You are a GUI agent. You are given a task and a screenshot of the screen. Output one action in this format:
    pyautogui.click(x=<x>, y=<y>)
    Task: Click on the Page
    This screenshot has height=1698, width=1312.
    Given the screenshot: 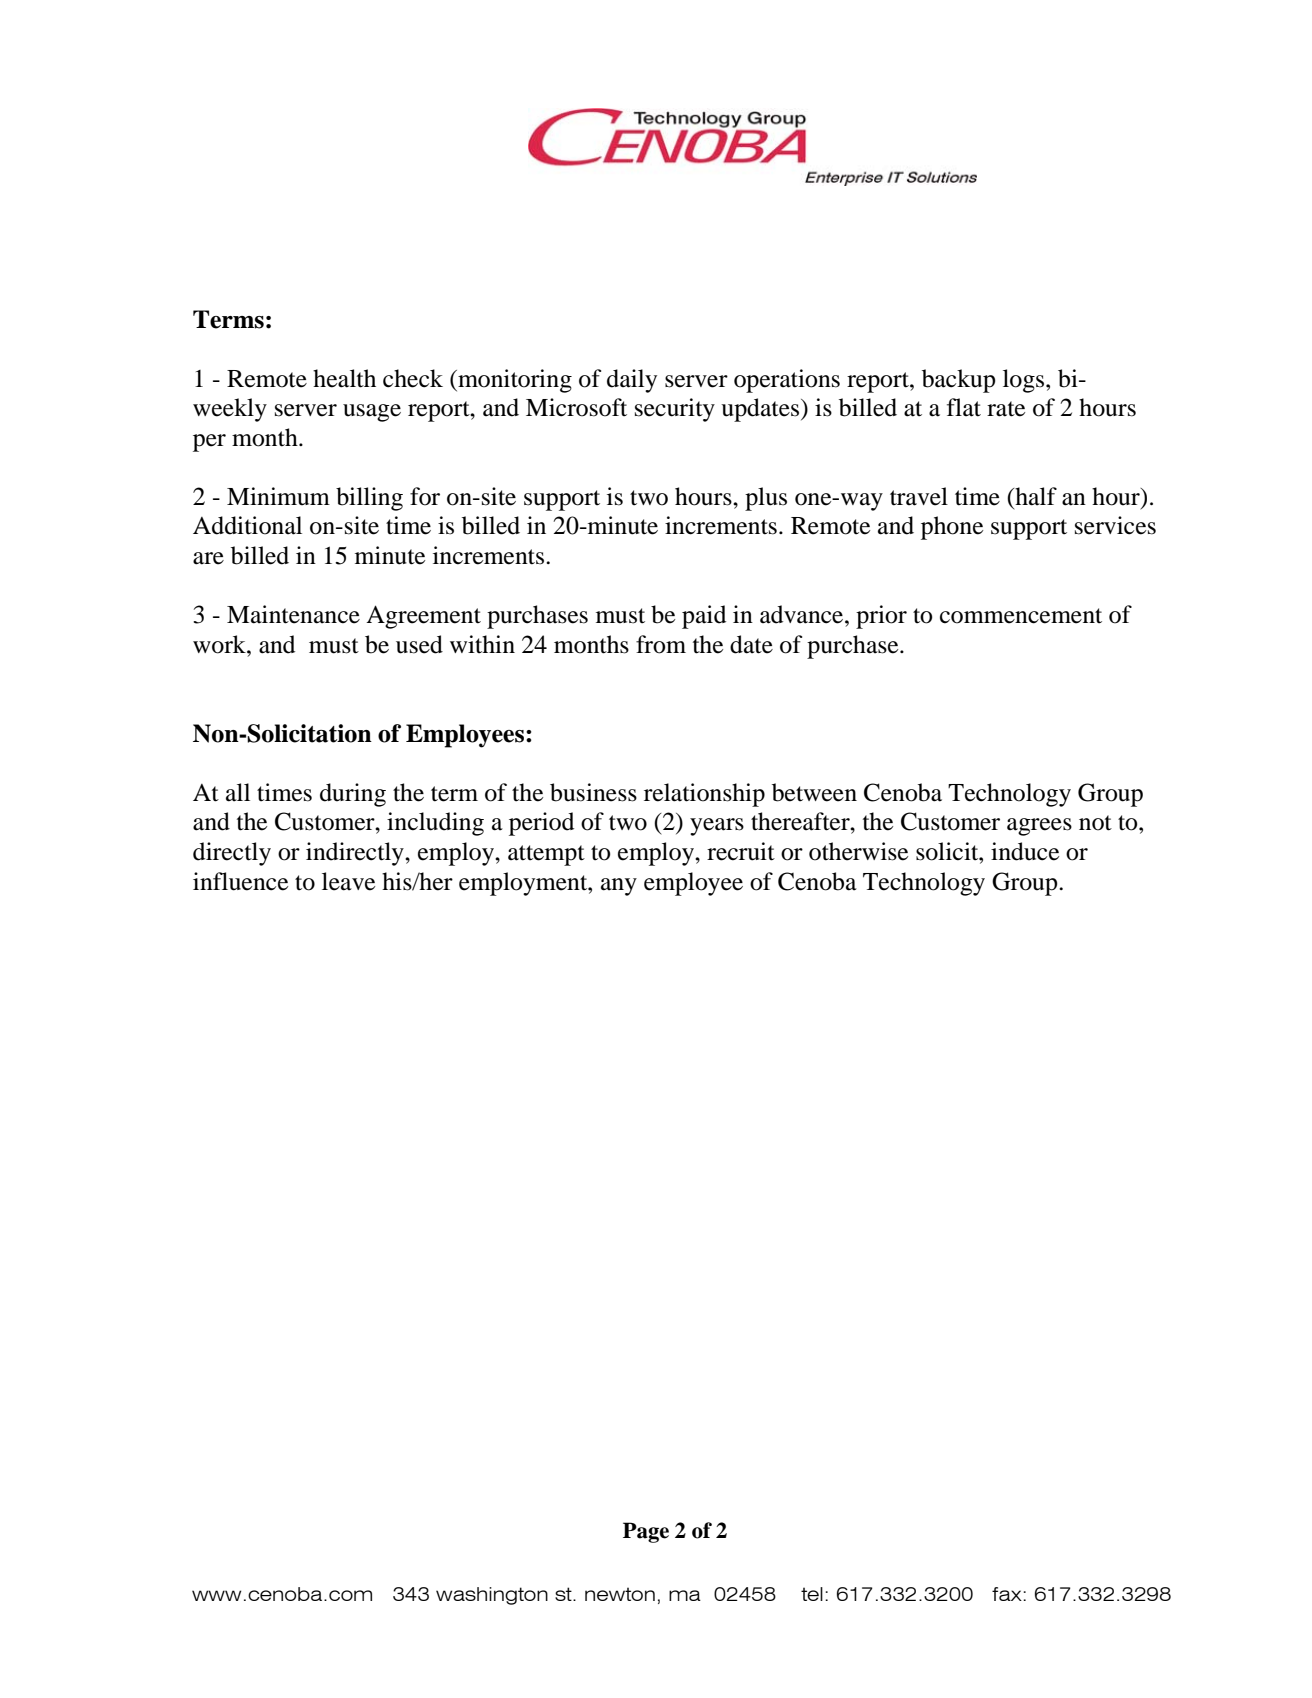 What is the action you would take?
    pyautogui.click(x=646, y=1532)
